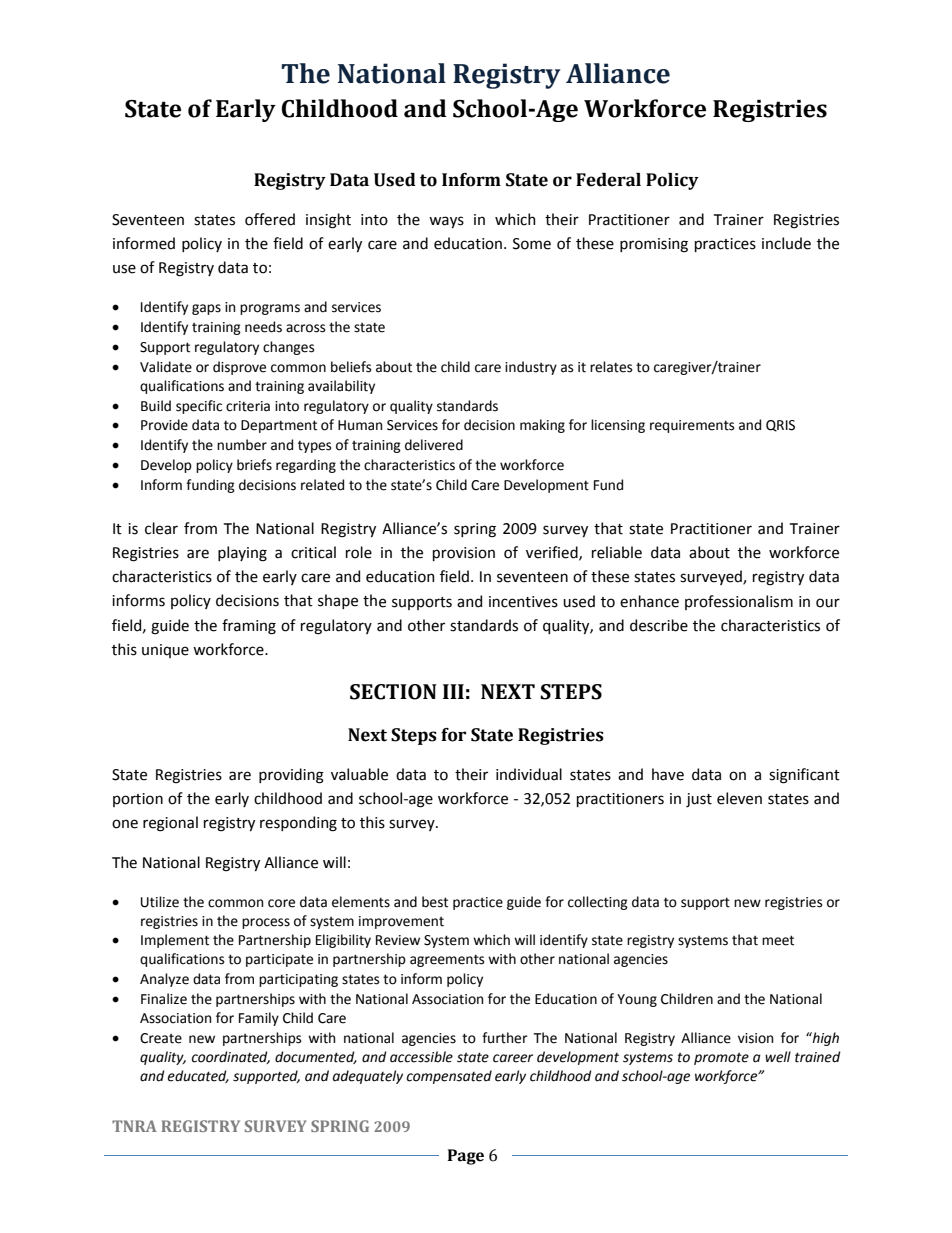  What do you see at coordinates (739, 798) in the document?
I see `eleven` at bounding box center [739, 798].
